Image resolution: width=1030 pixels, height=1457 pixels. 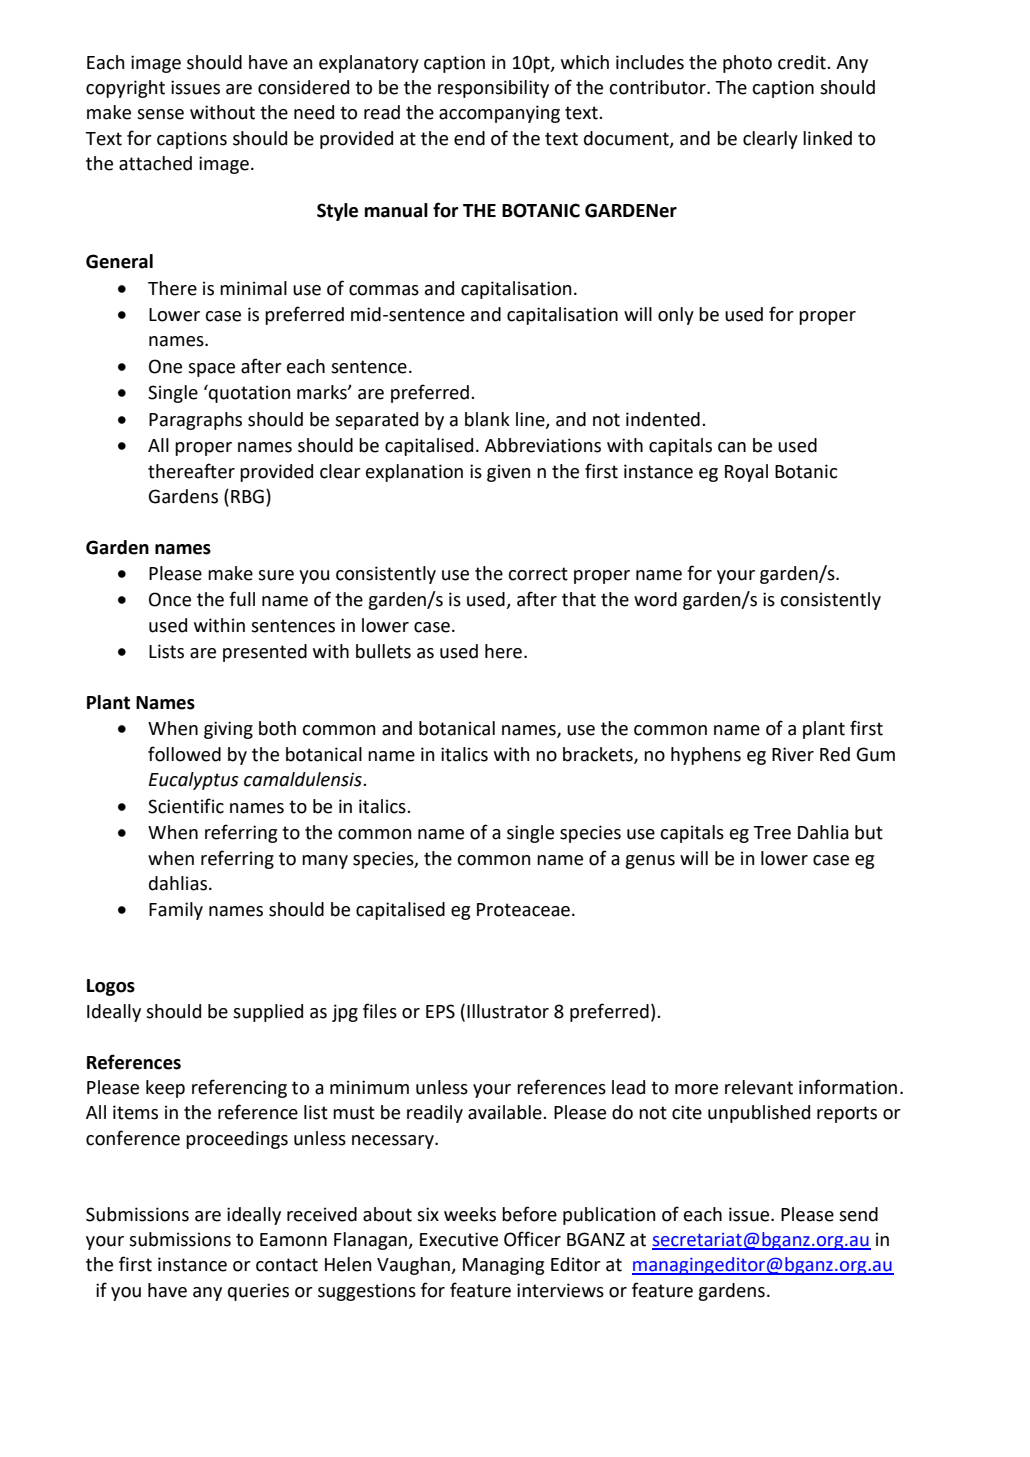 I want to click on blank, so click(x=487, y=419).
